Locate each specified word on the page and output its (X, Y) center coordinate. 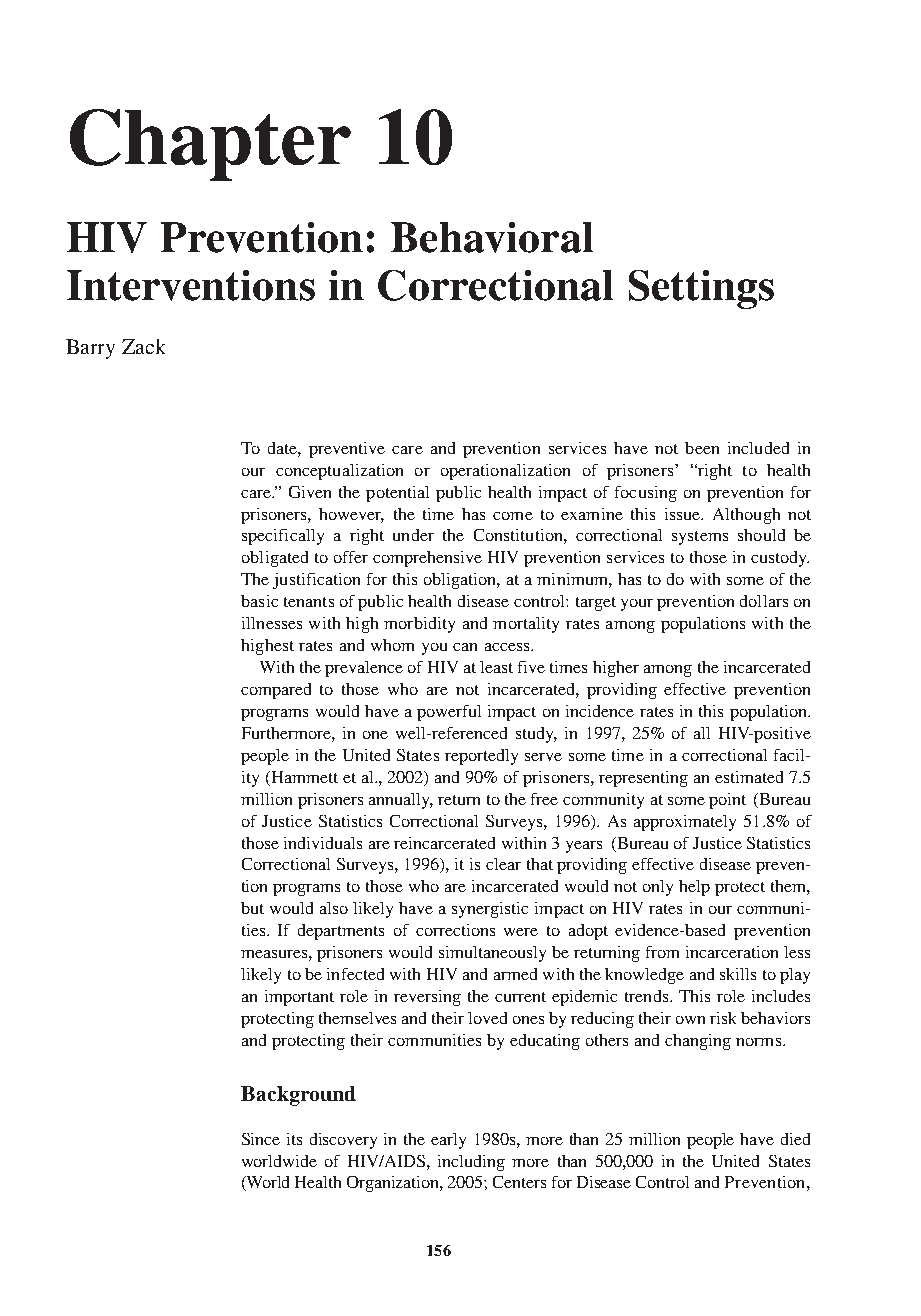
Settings (701, 289)
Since (261, 1139)
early (448, 1141)
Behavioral (492, 237)
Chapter (210, 145)
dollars (764, 601)
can (465, 647)
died (795, 1139)
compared (276, 691)
